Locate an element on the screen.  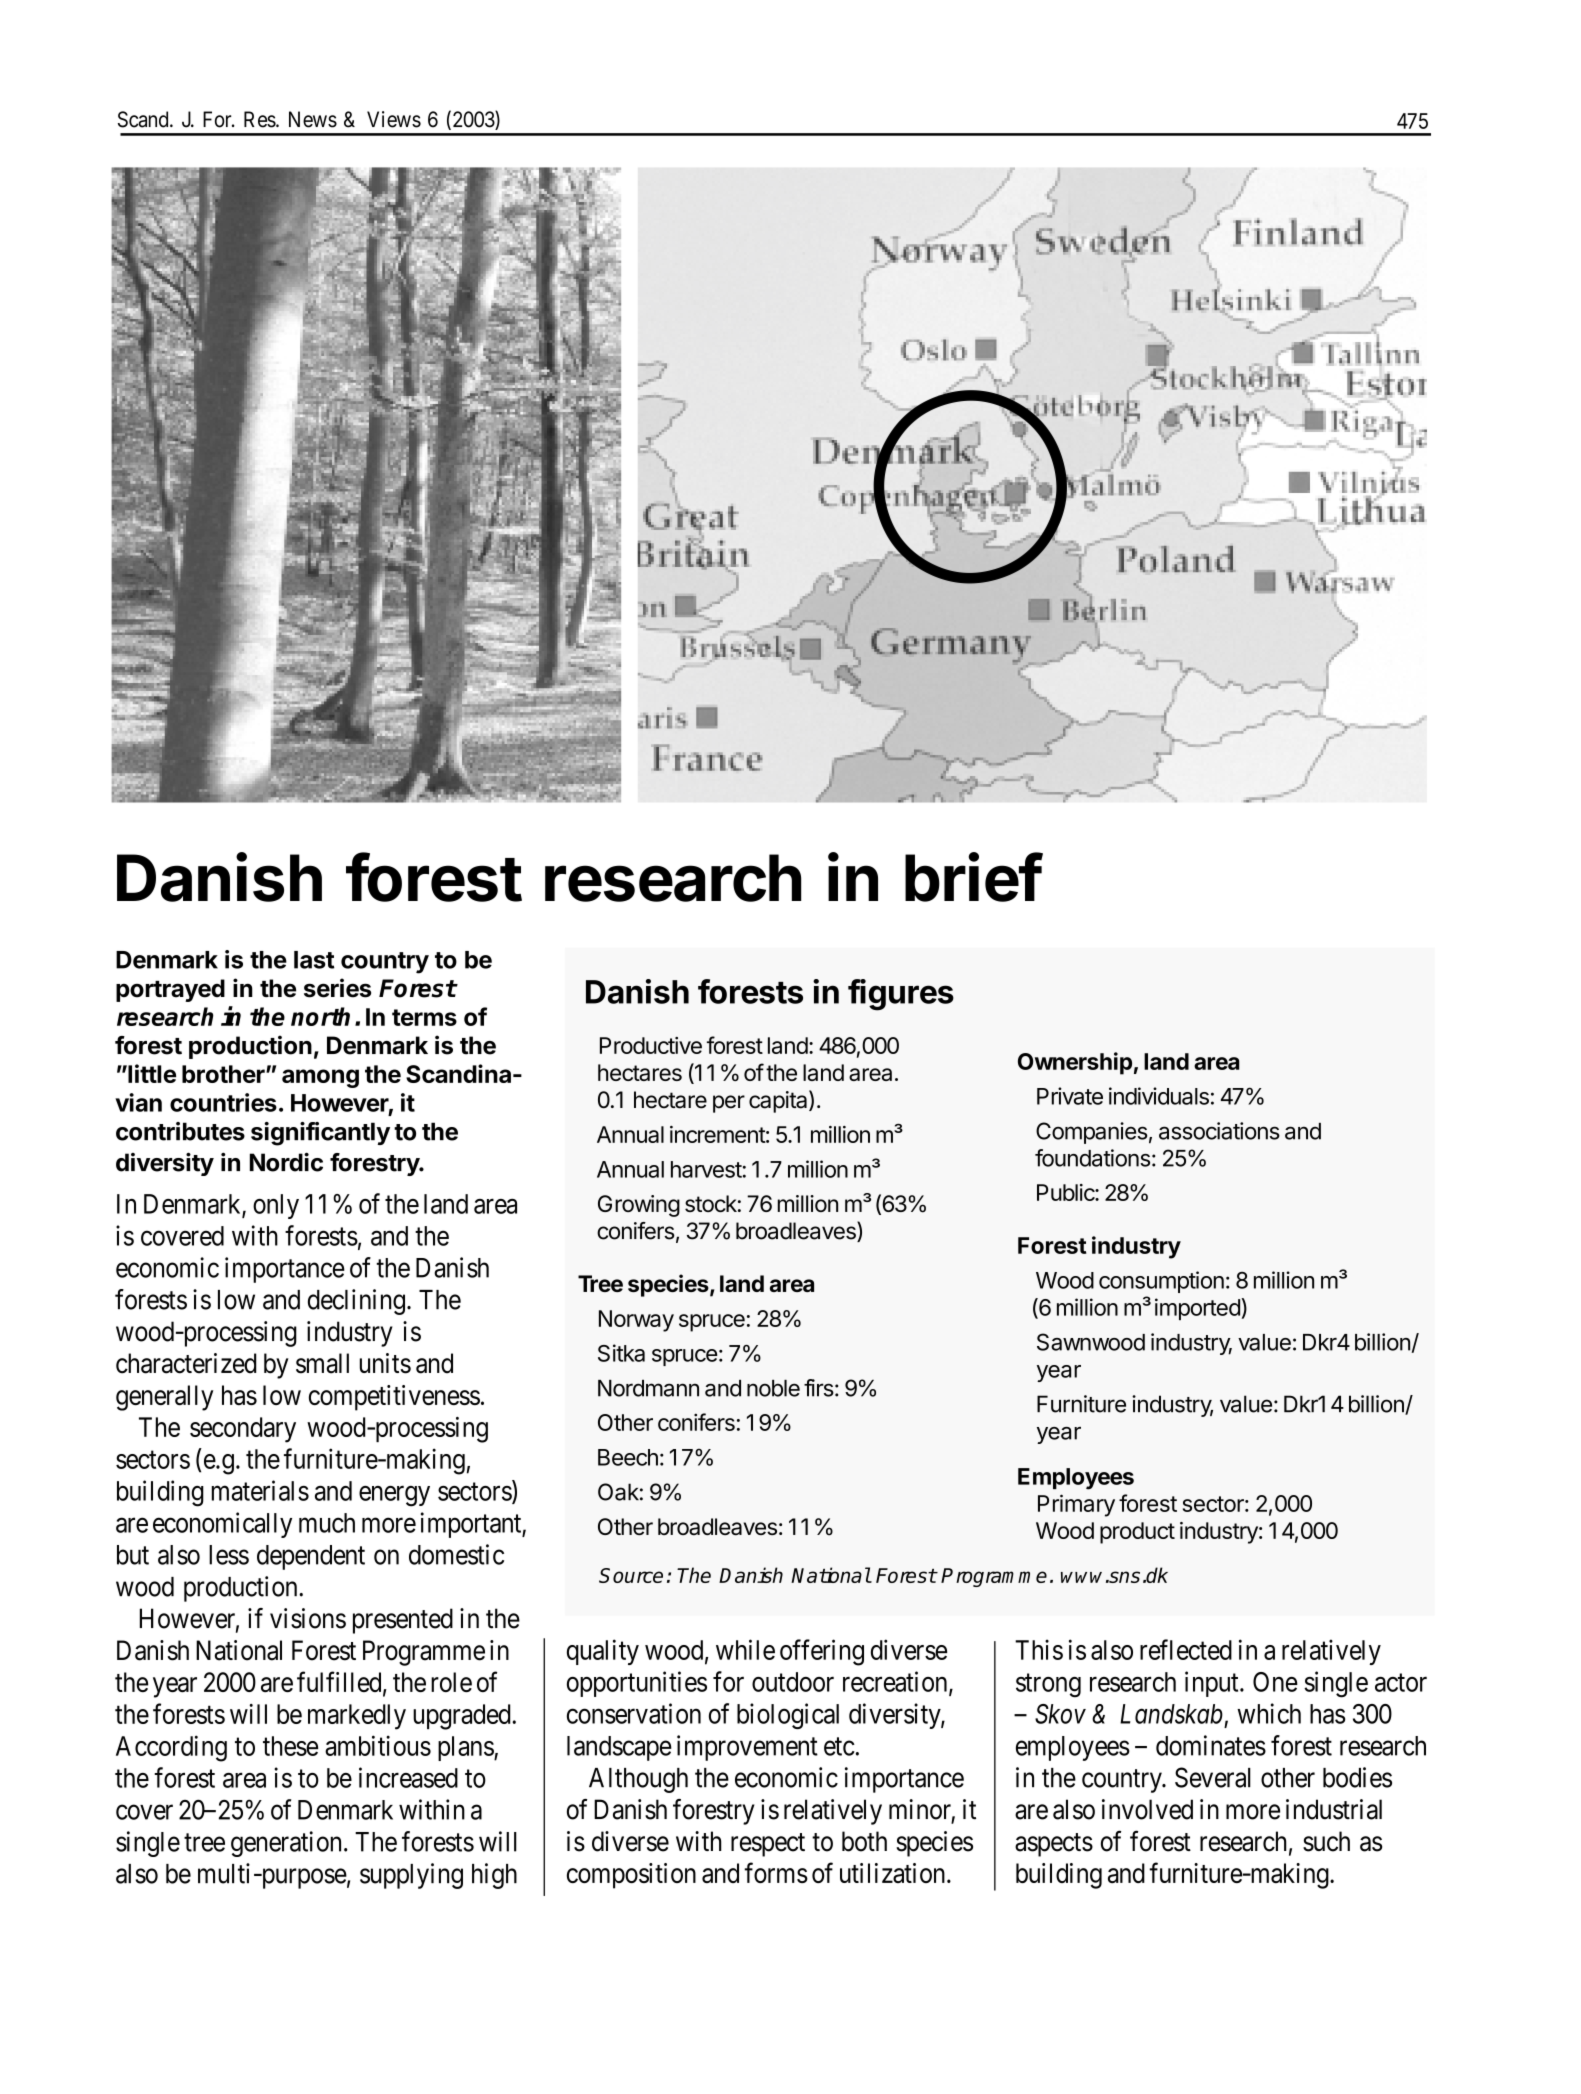
north is located at coordinates (320, 1016).
